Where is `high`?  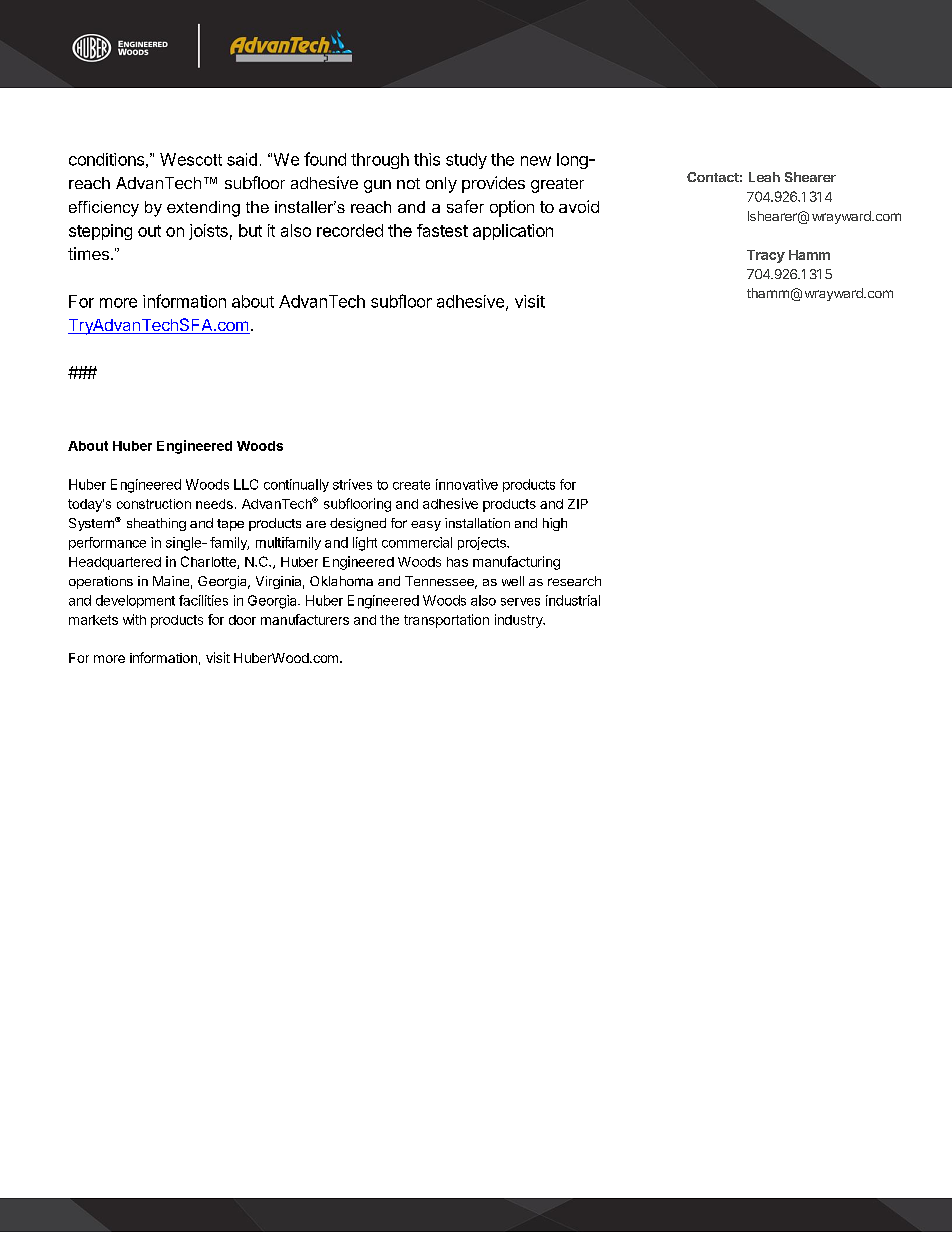 high is located at coordinates (555, 524).
